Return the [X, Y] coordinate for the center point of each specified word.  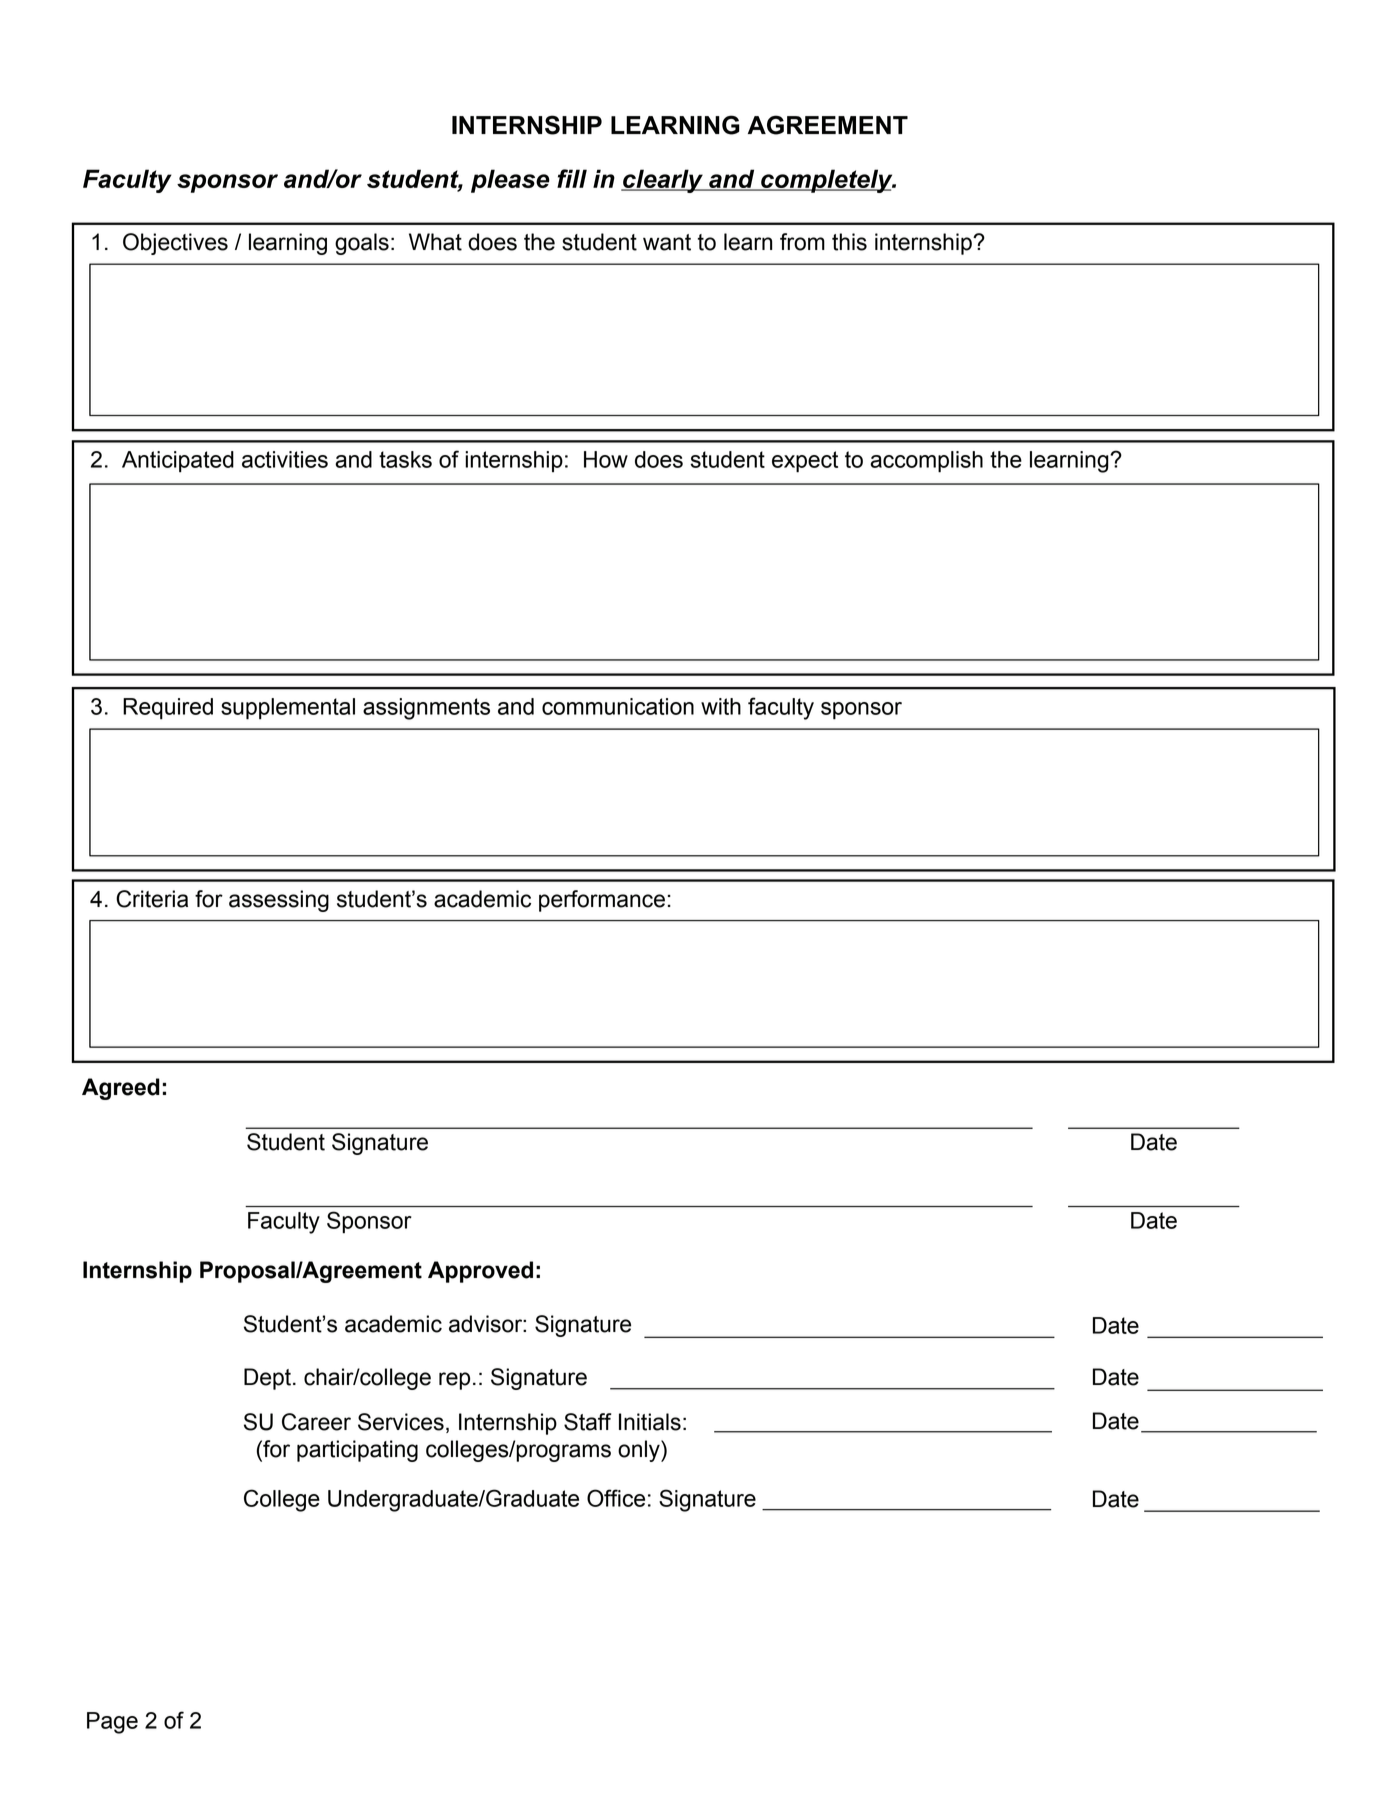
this [849, 242]
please [510, 181]
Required [168, 709]
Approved [480, 1272]
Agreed [121, 1089]
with [721, 706]
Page [112, 1723]
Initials [650, 1422]
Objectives [175, 244]
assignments [426, 709]
